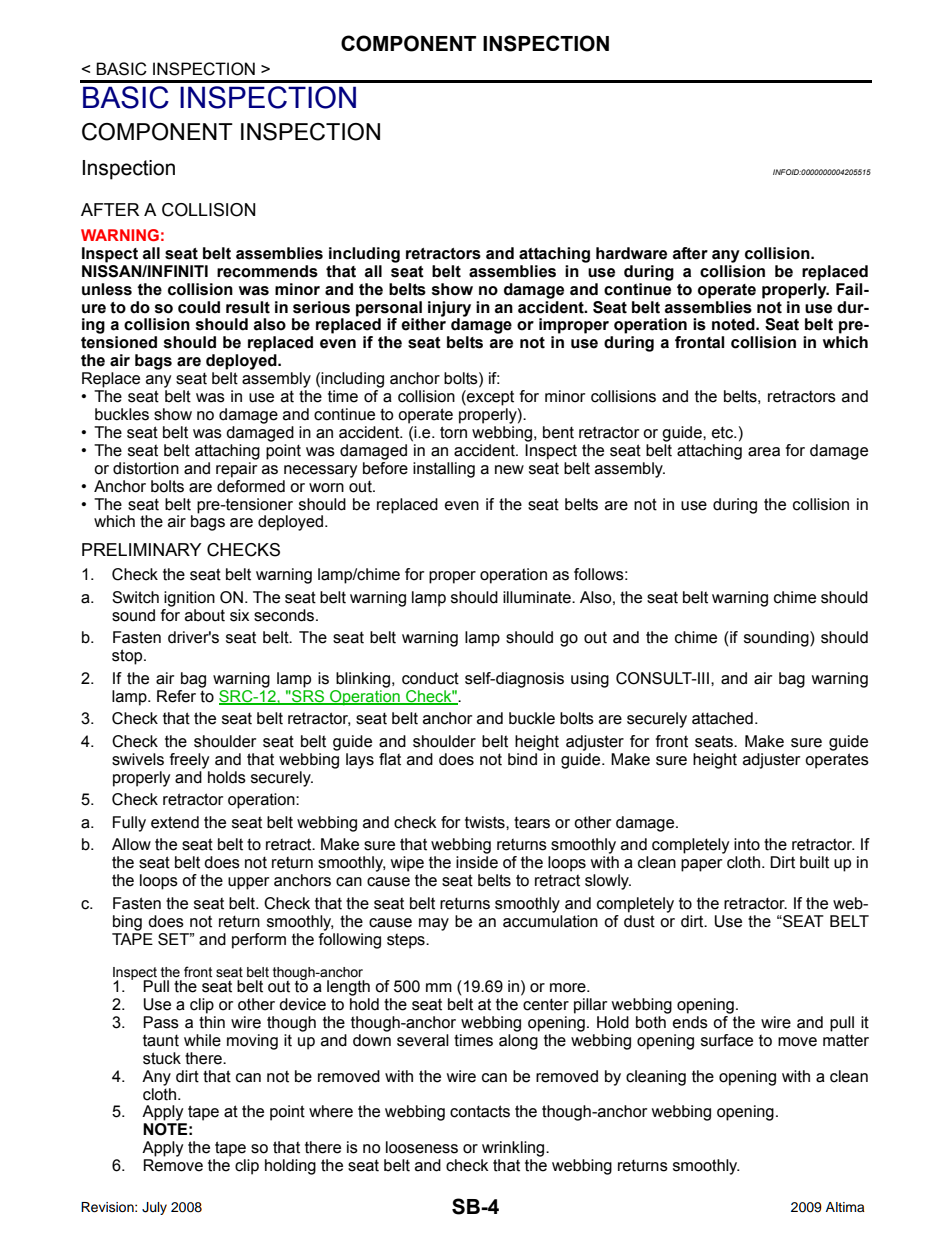 The image size is (952, 1233). Describe the element at coordinates (449, 310) in the screenshot. I see `injury` at that location.
